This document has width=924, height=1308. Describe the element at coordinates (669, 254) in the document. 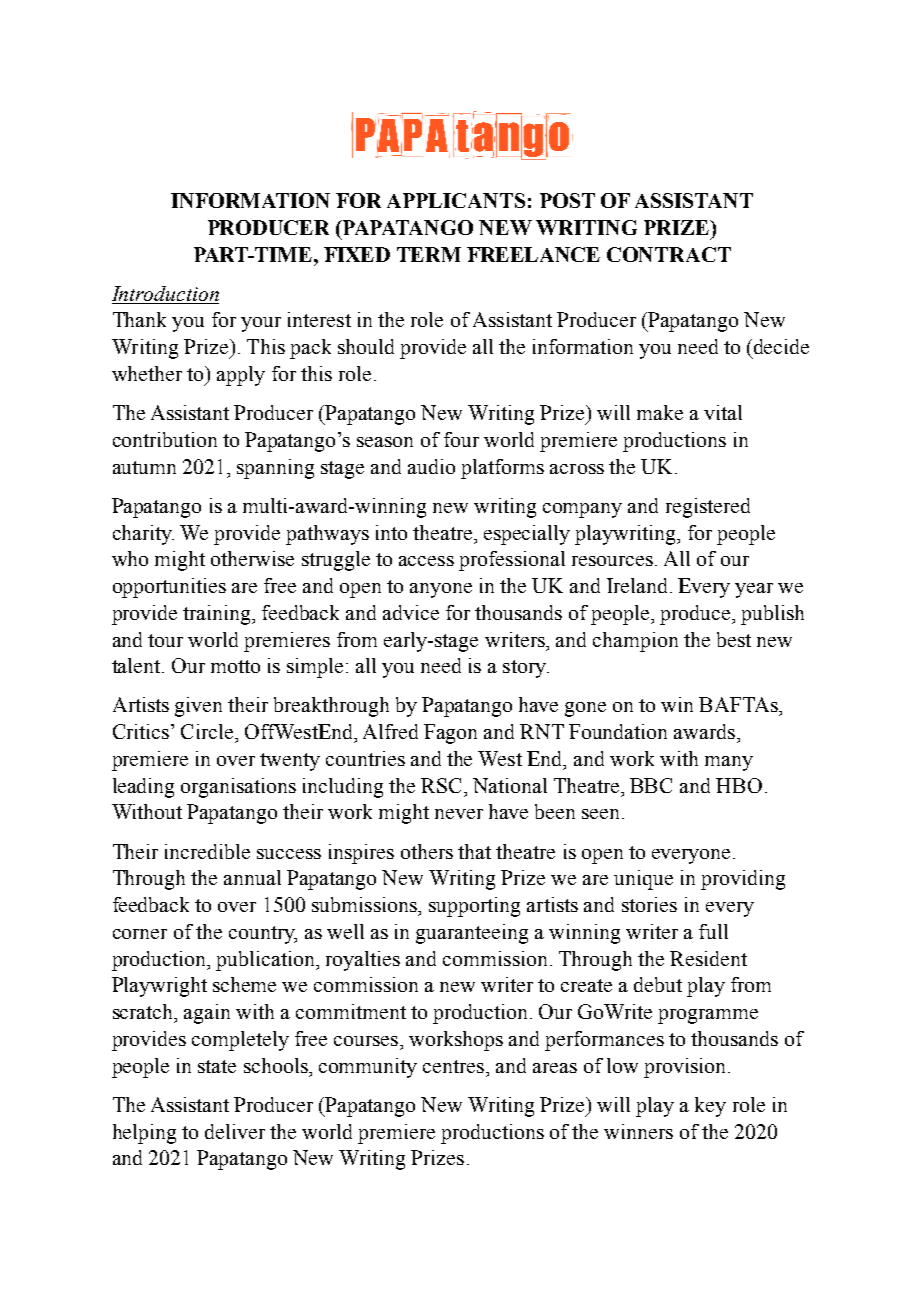

I see `CONTRACT` at that location.
